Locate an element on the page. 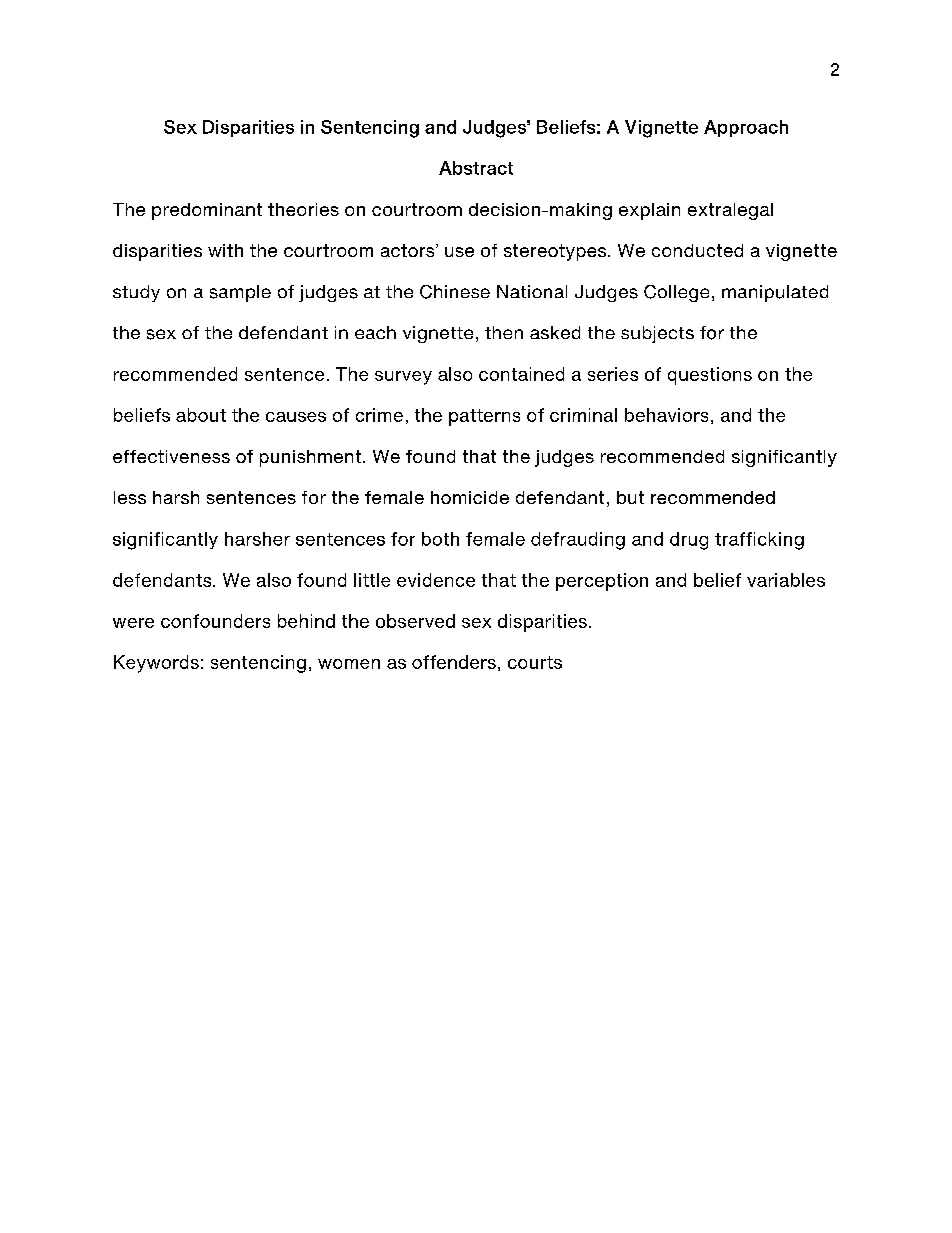 The width and height of the document is (952, 1233). drug is located at coordinates (689, 541).
